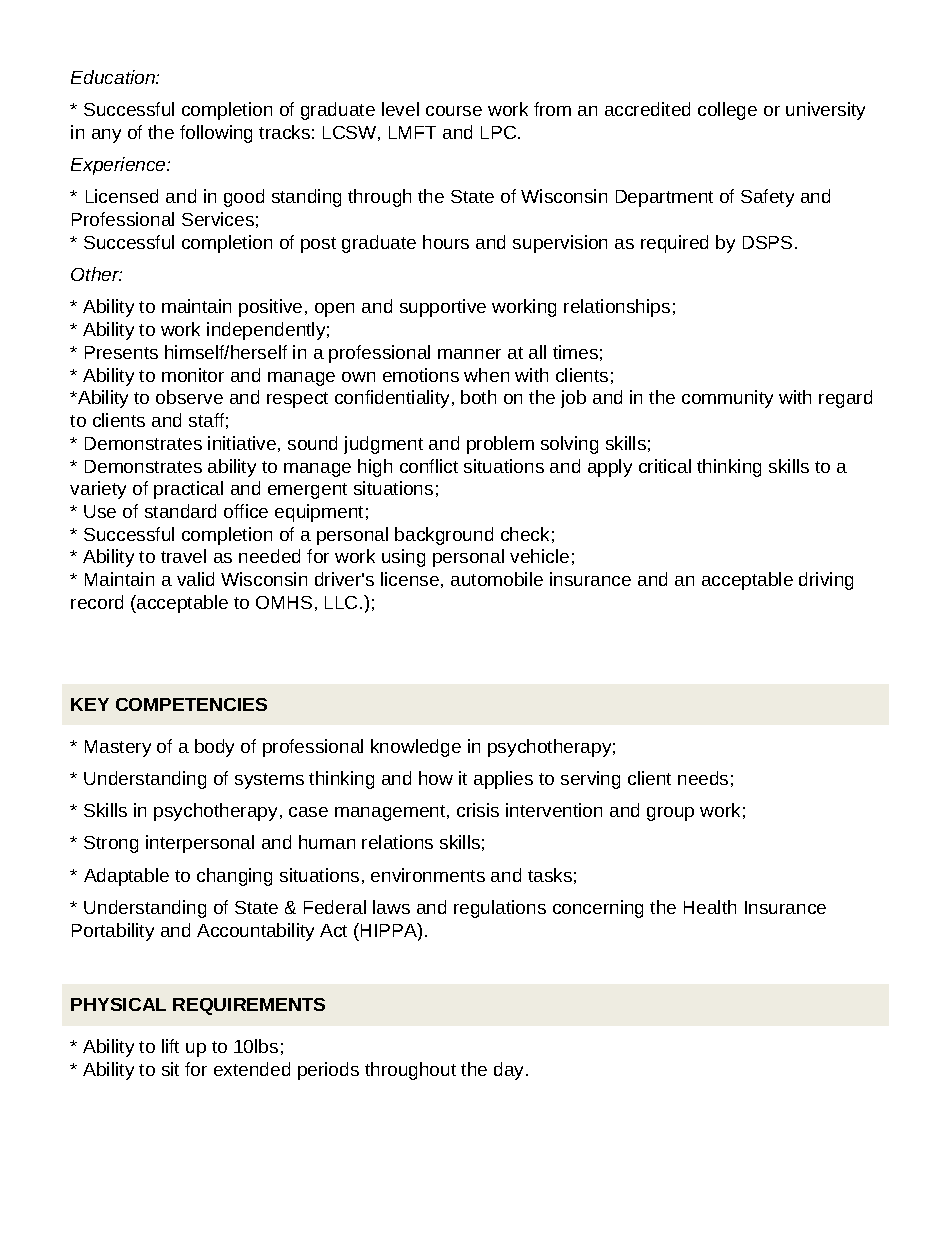  I want to click on automobile, so click(497, 579).
